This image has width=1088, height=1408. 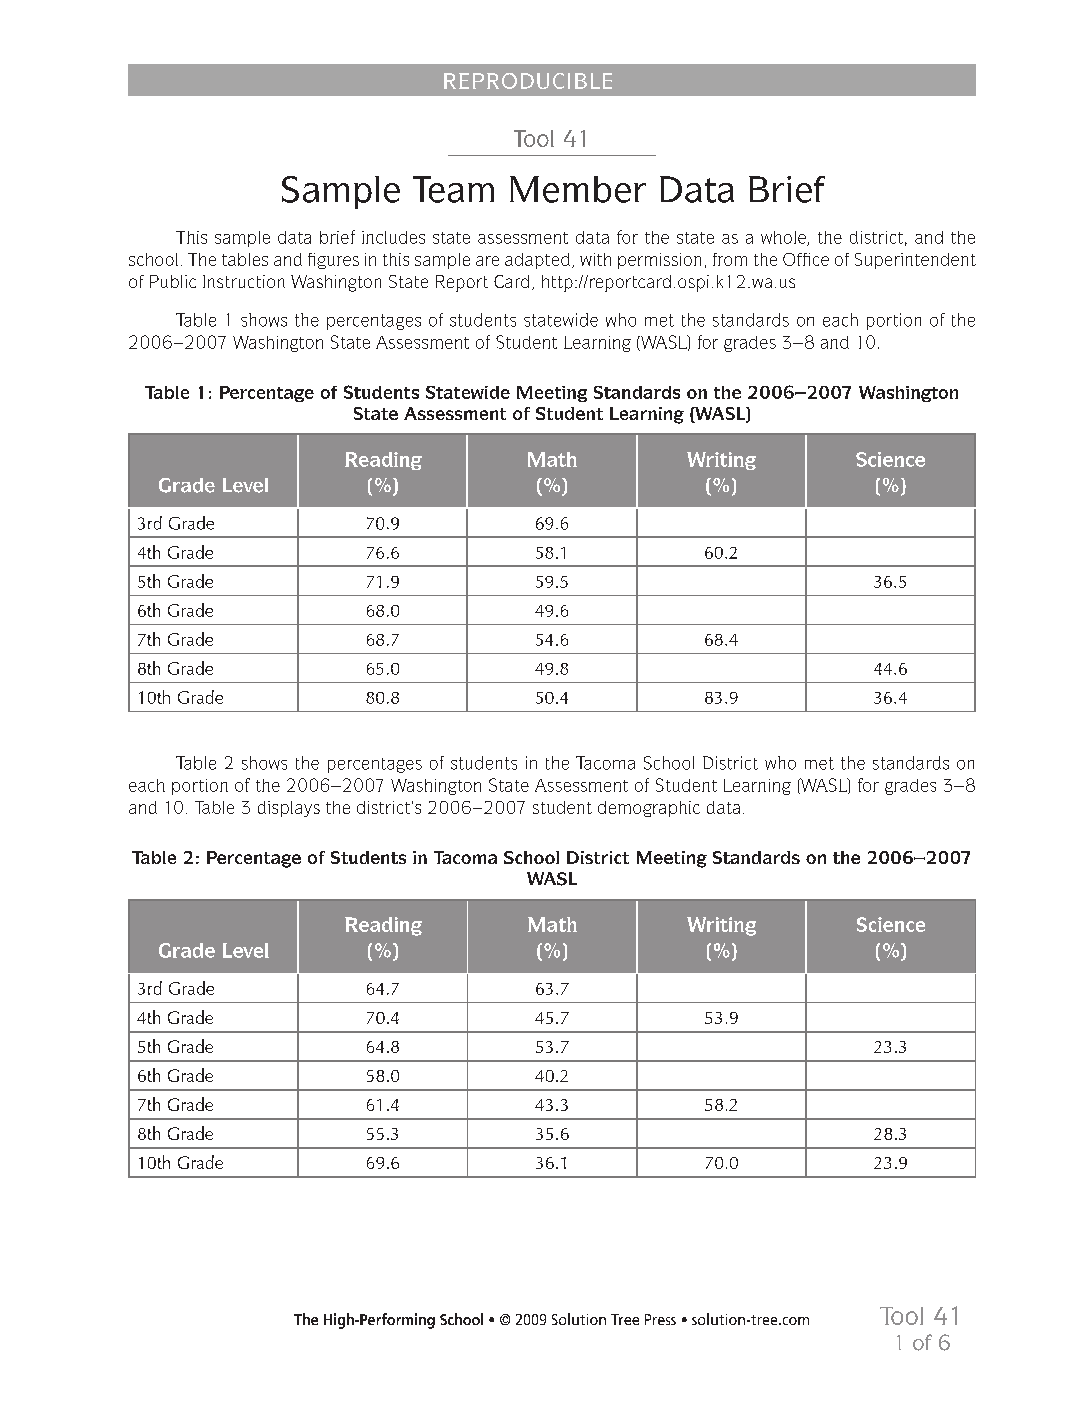 I want to click on whole, so click(x=784, y=238).
